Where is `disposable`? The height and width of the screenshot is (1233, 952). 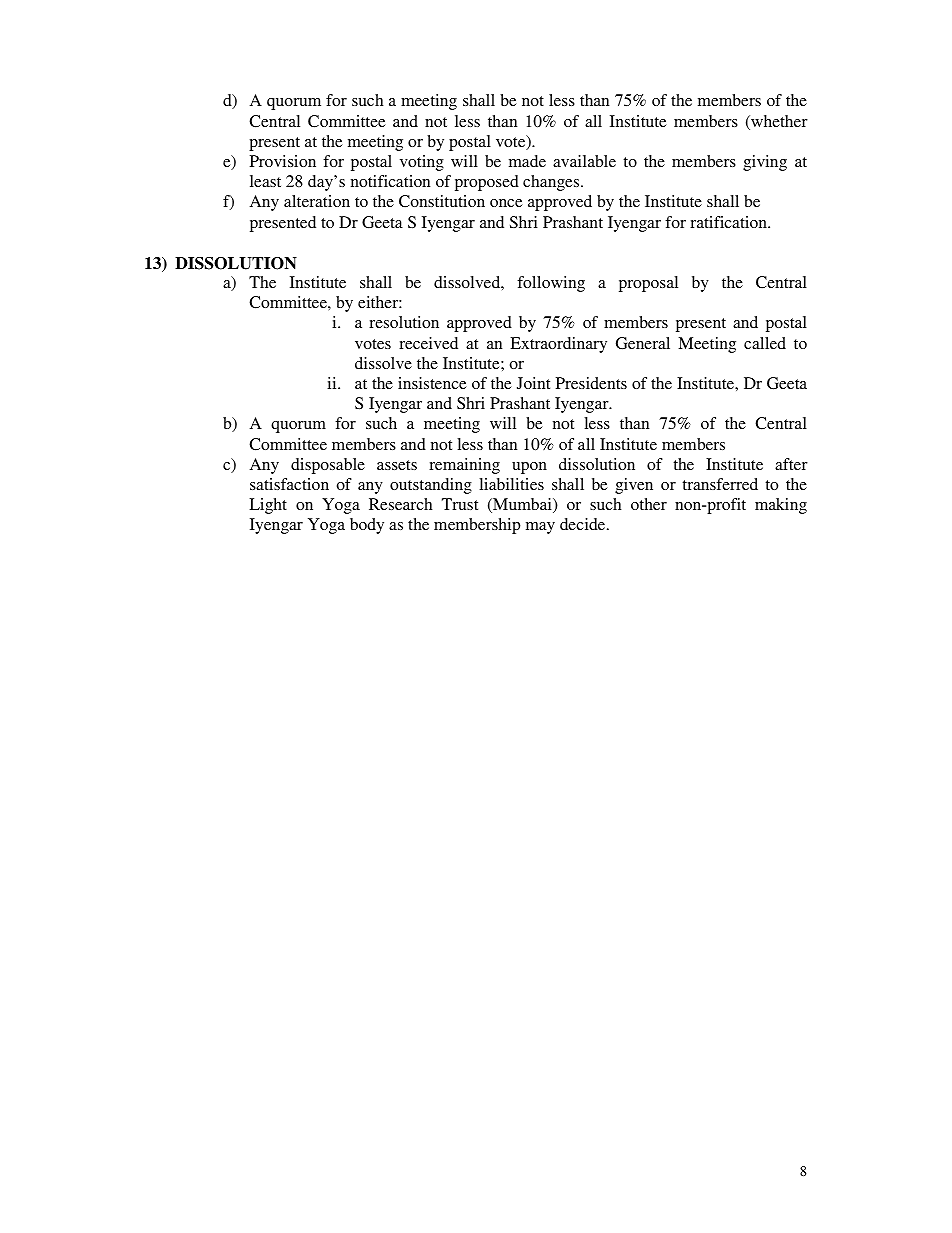
disposable is located at coordinates (328, 466).
